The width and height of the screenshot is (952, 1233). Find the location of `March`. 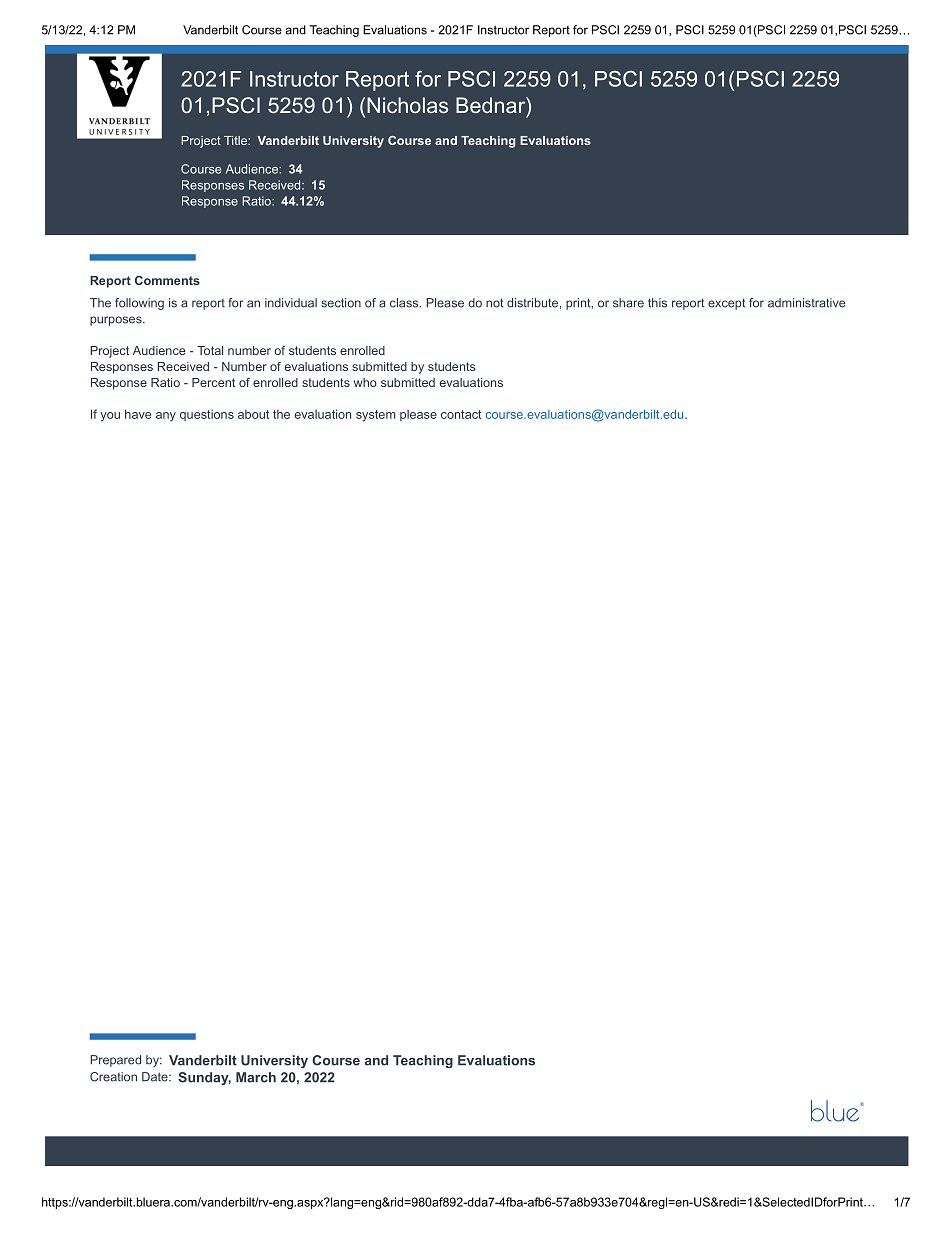

March is located at coordinates (256, 1077).
